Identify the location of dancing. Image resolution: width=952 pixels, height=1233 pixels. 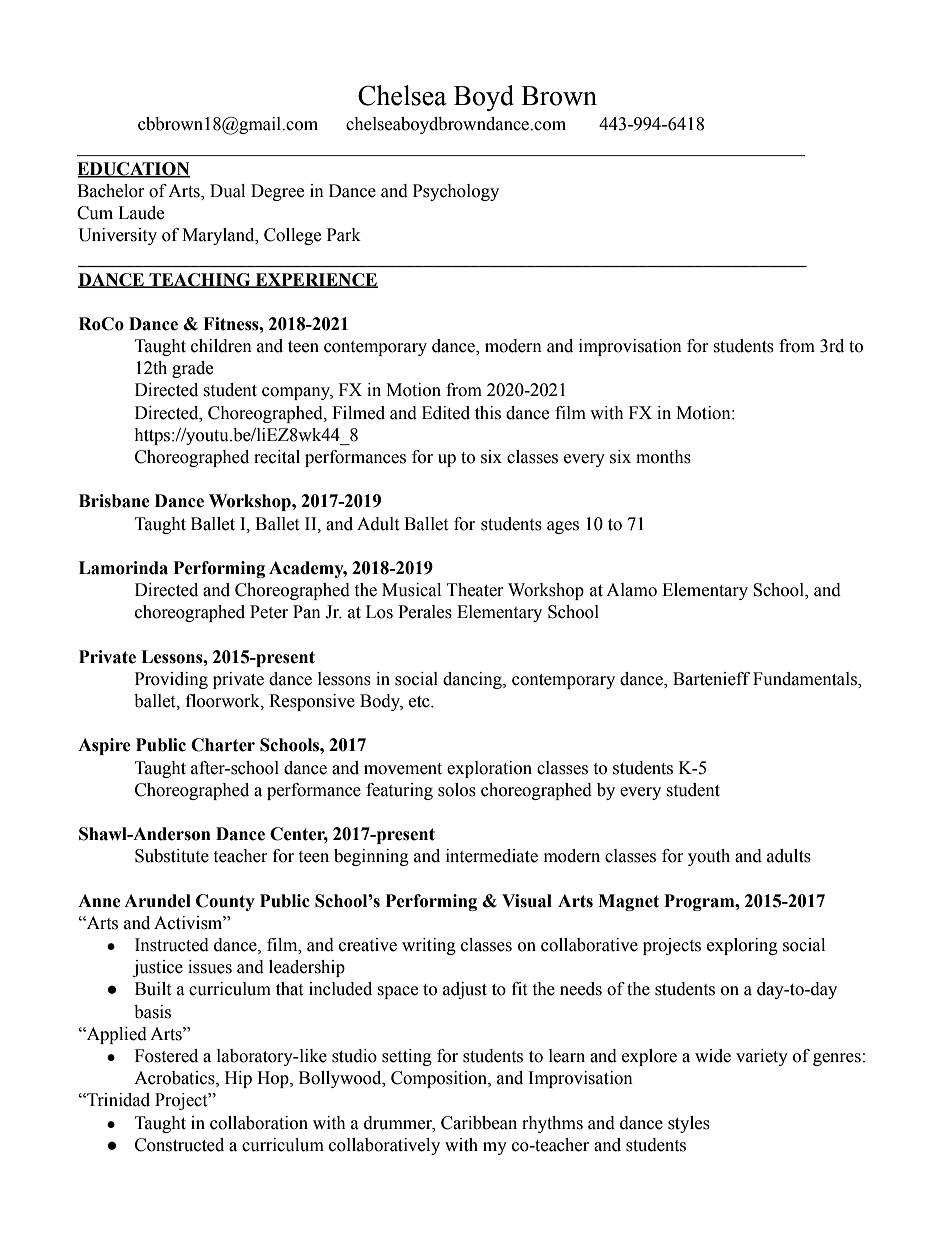
(473, 680).
